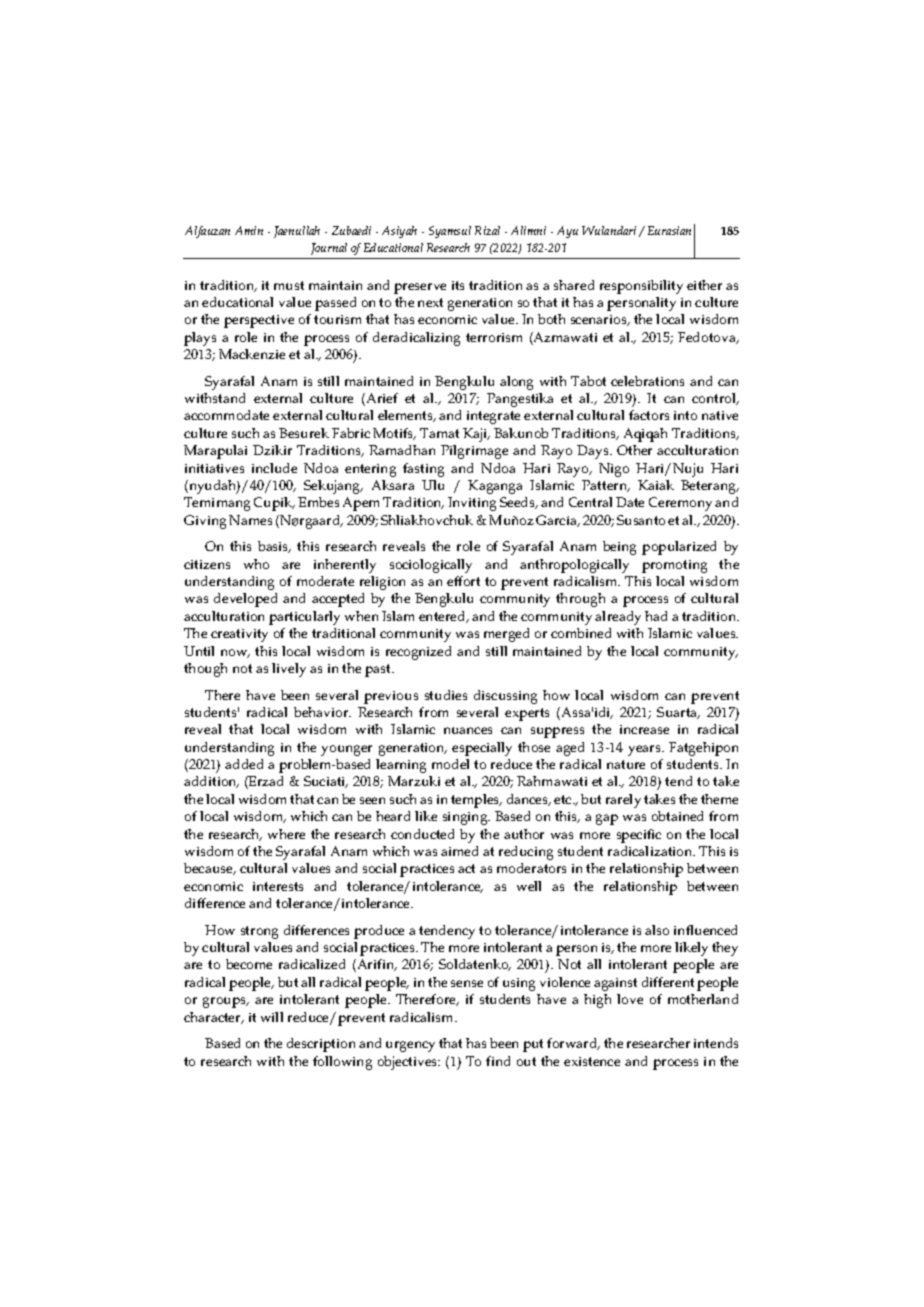 The height and width of the page is (1307, 924). Describe the element at coordinates (472, 504) in the page. I see `Inviting` at that location.
